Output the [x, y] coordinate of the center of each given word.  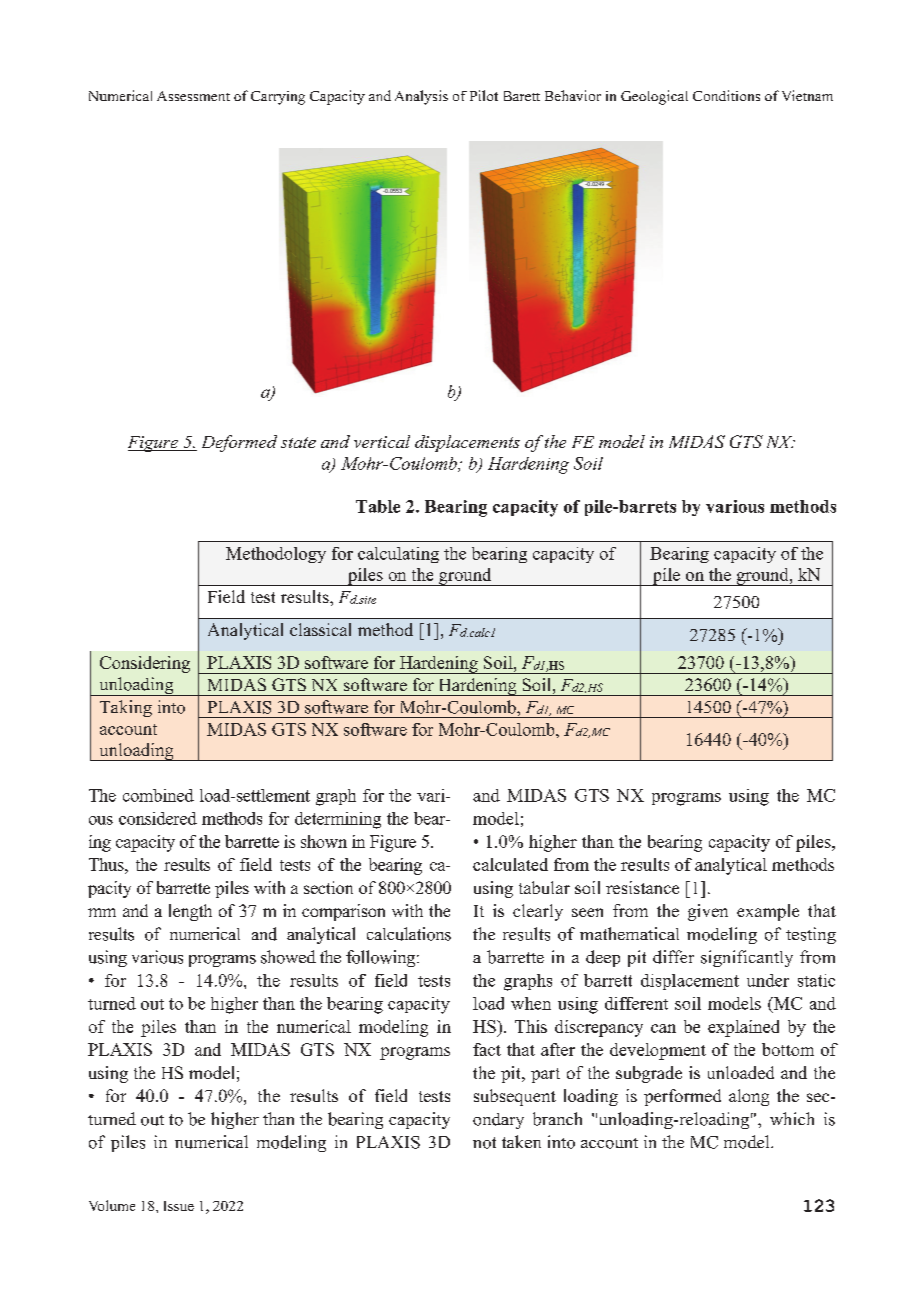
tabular [544, 887]
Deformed [239, 443]
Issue [179, 1206]
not [484, 1143]
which [792, 1118]
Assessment [193, 96]
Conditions [726, 95]
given [708, 912]
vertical [382, 441]
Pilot [484, 95]
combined [158, 795]
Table [378, 506]
